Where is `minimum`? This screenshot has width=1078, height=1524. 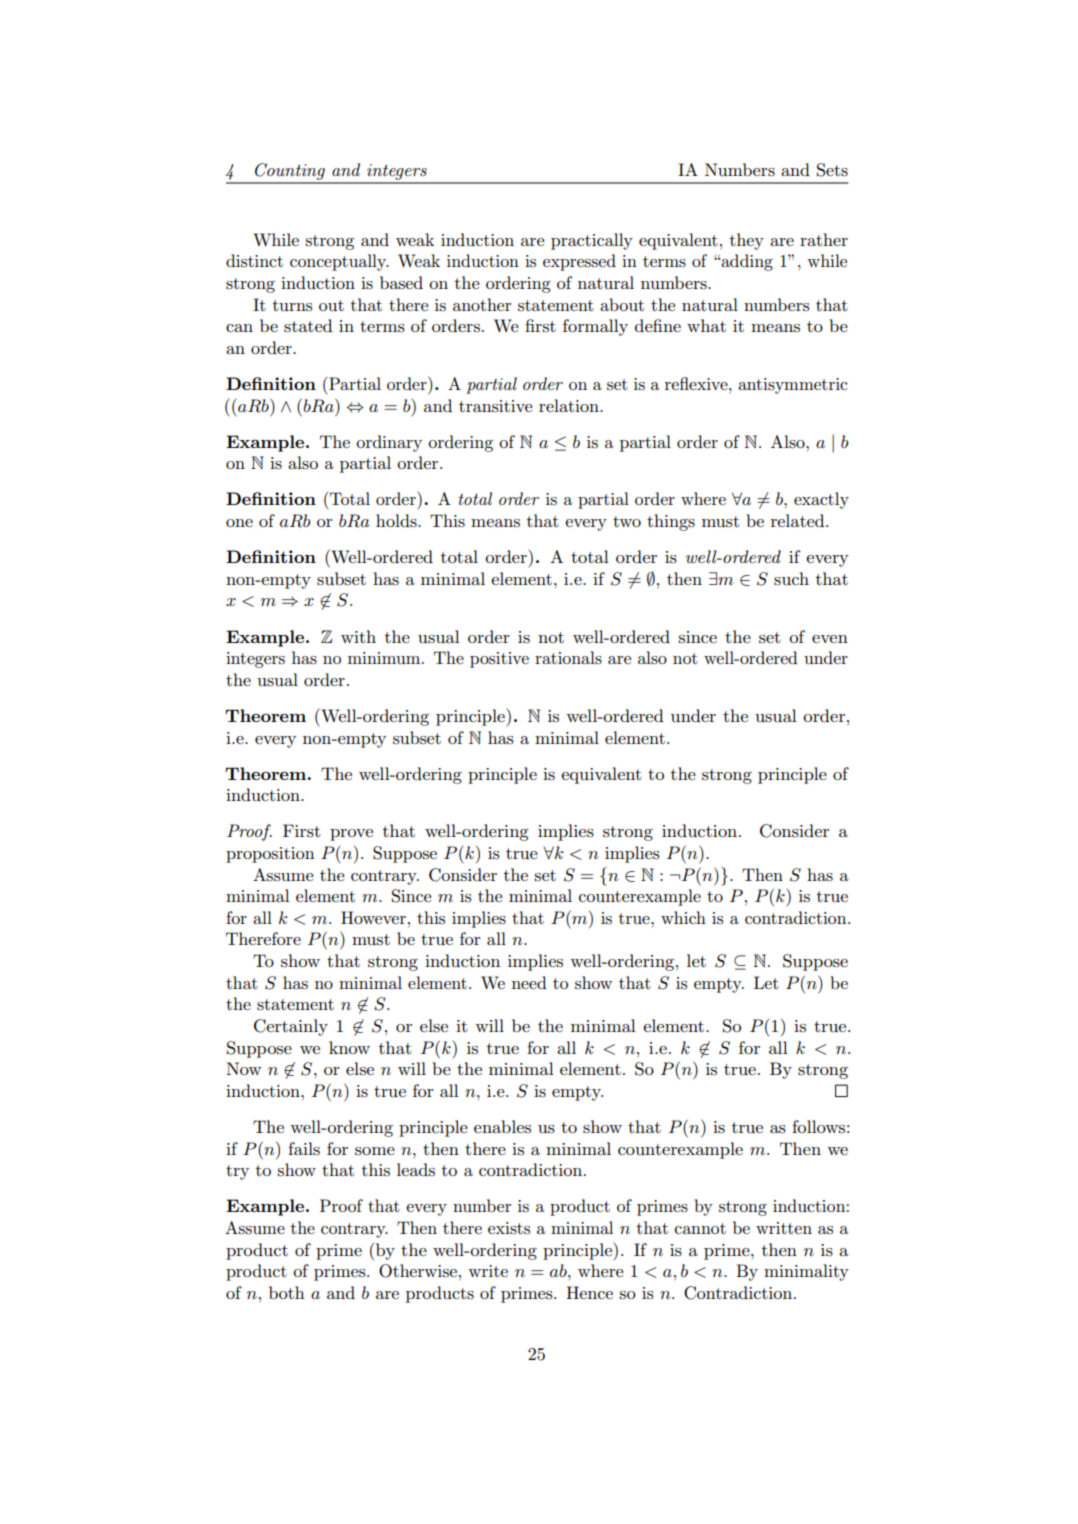
minimum is located at coordinates (385, 658).
